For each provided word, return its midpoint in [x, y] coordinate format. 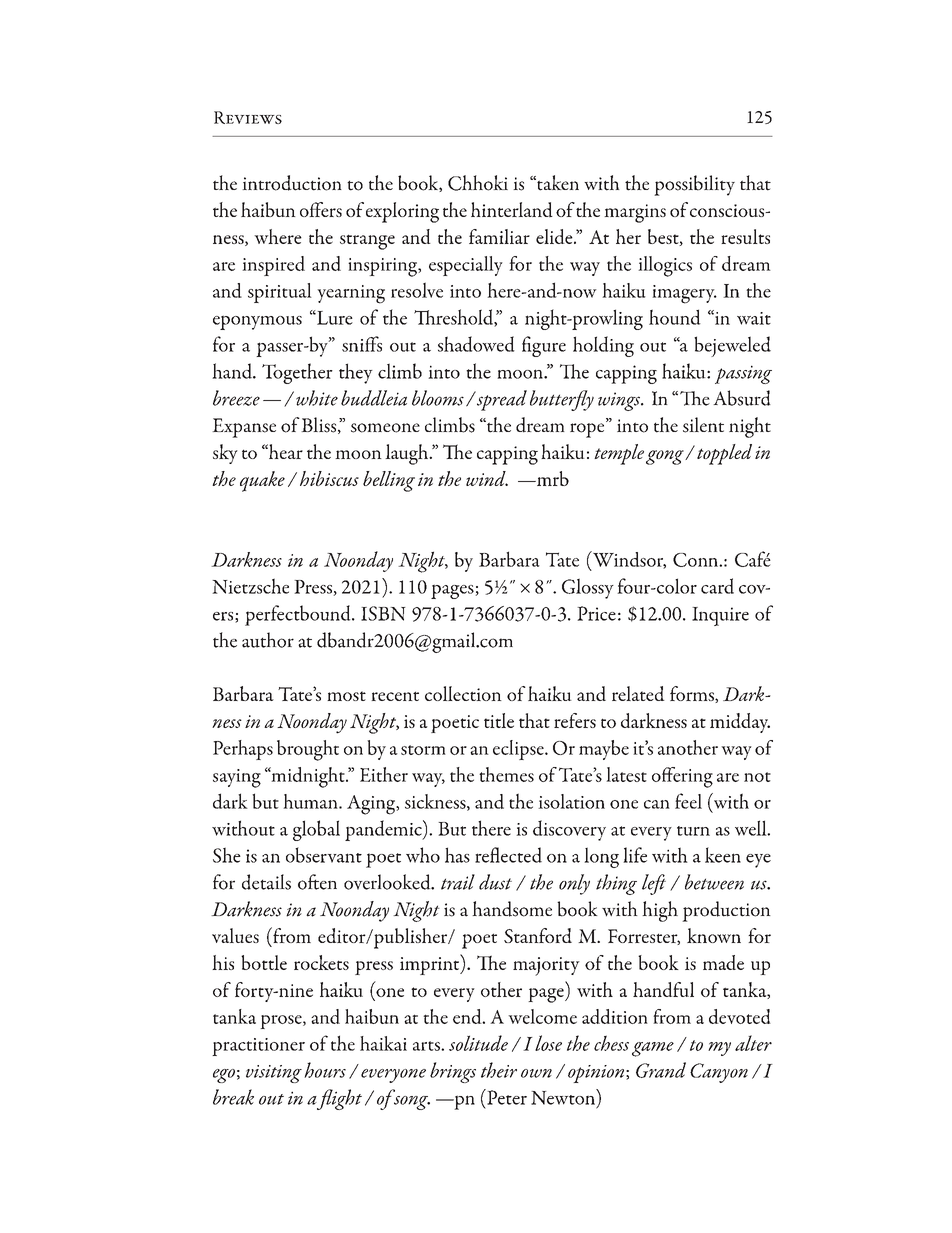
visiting [274, 1074]
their [499, 1070]
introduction [292, 183]
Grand [661, 1070]
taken [557, 183]
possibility [694, 185]
